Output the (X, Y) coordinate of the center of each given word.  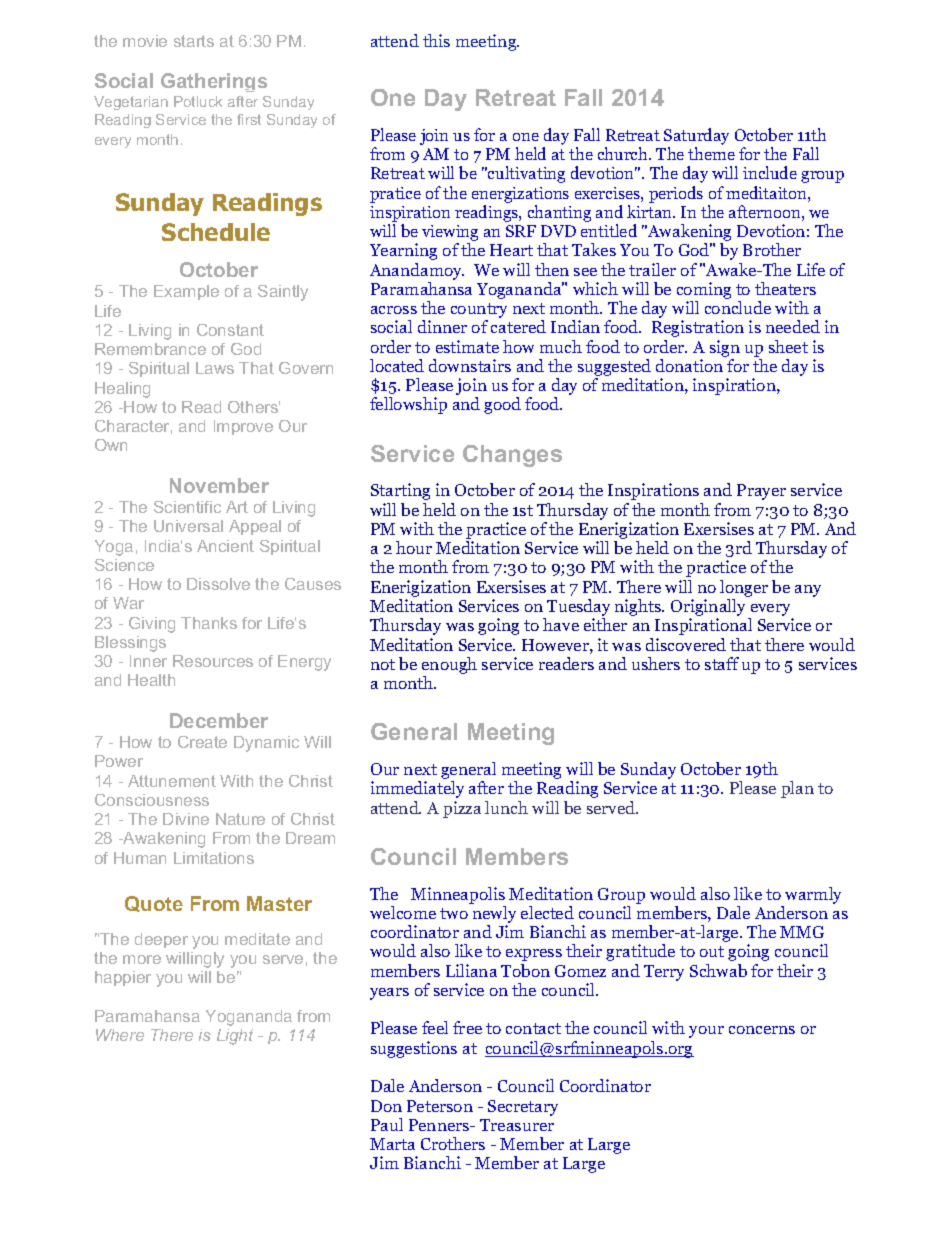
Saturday (696, 136)
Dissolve (218, 584)
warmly (813, 895)
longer (744, 588)
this (436, 40)
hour (414, 547)
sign (725, 348)
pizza (462, 809)
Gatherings (214, 82)
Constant (230, 330)
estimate (467, 346)
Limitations (214, 858)
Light (235, 1037)
